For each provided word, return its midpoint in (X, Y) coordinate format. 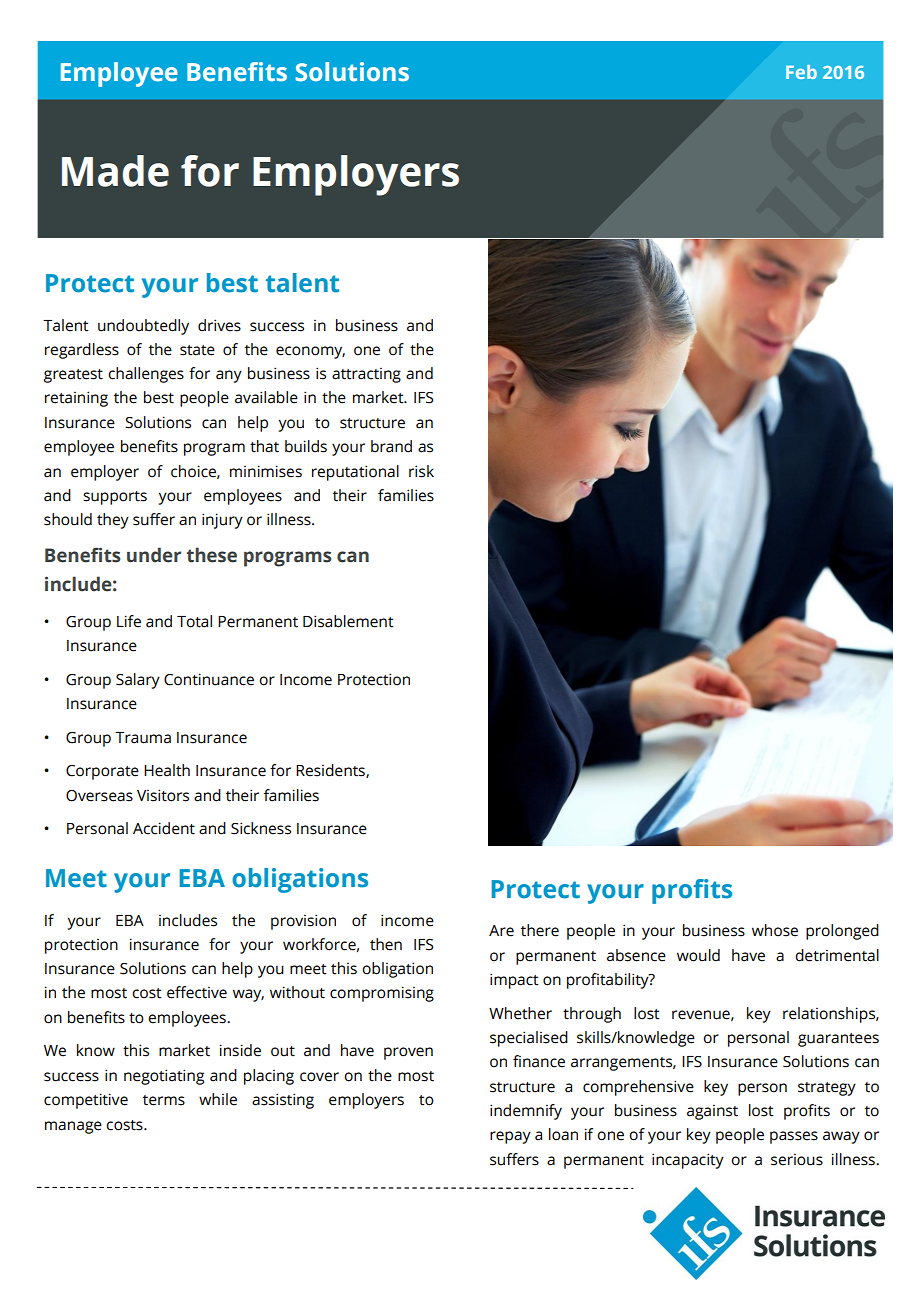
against (712, 1112)
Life (129, 621)
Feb (801, 72)
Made (115, 171)
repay (510, 1137)
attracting (366, 375)
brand (391, 446)
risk (421, 471)
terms (164, 1100)
